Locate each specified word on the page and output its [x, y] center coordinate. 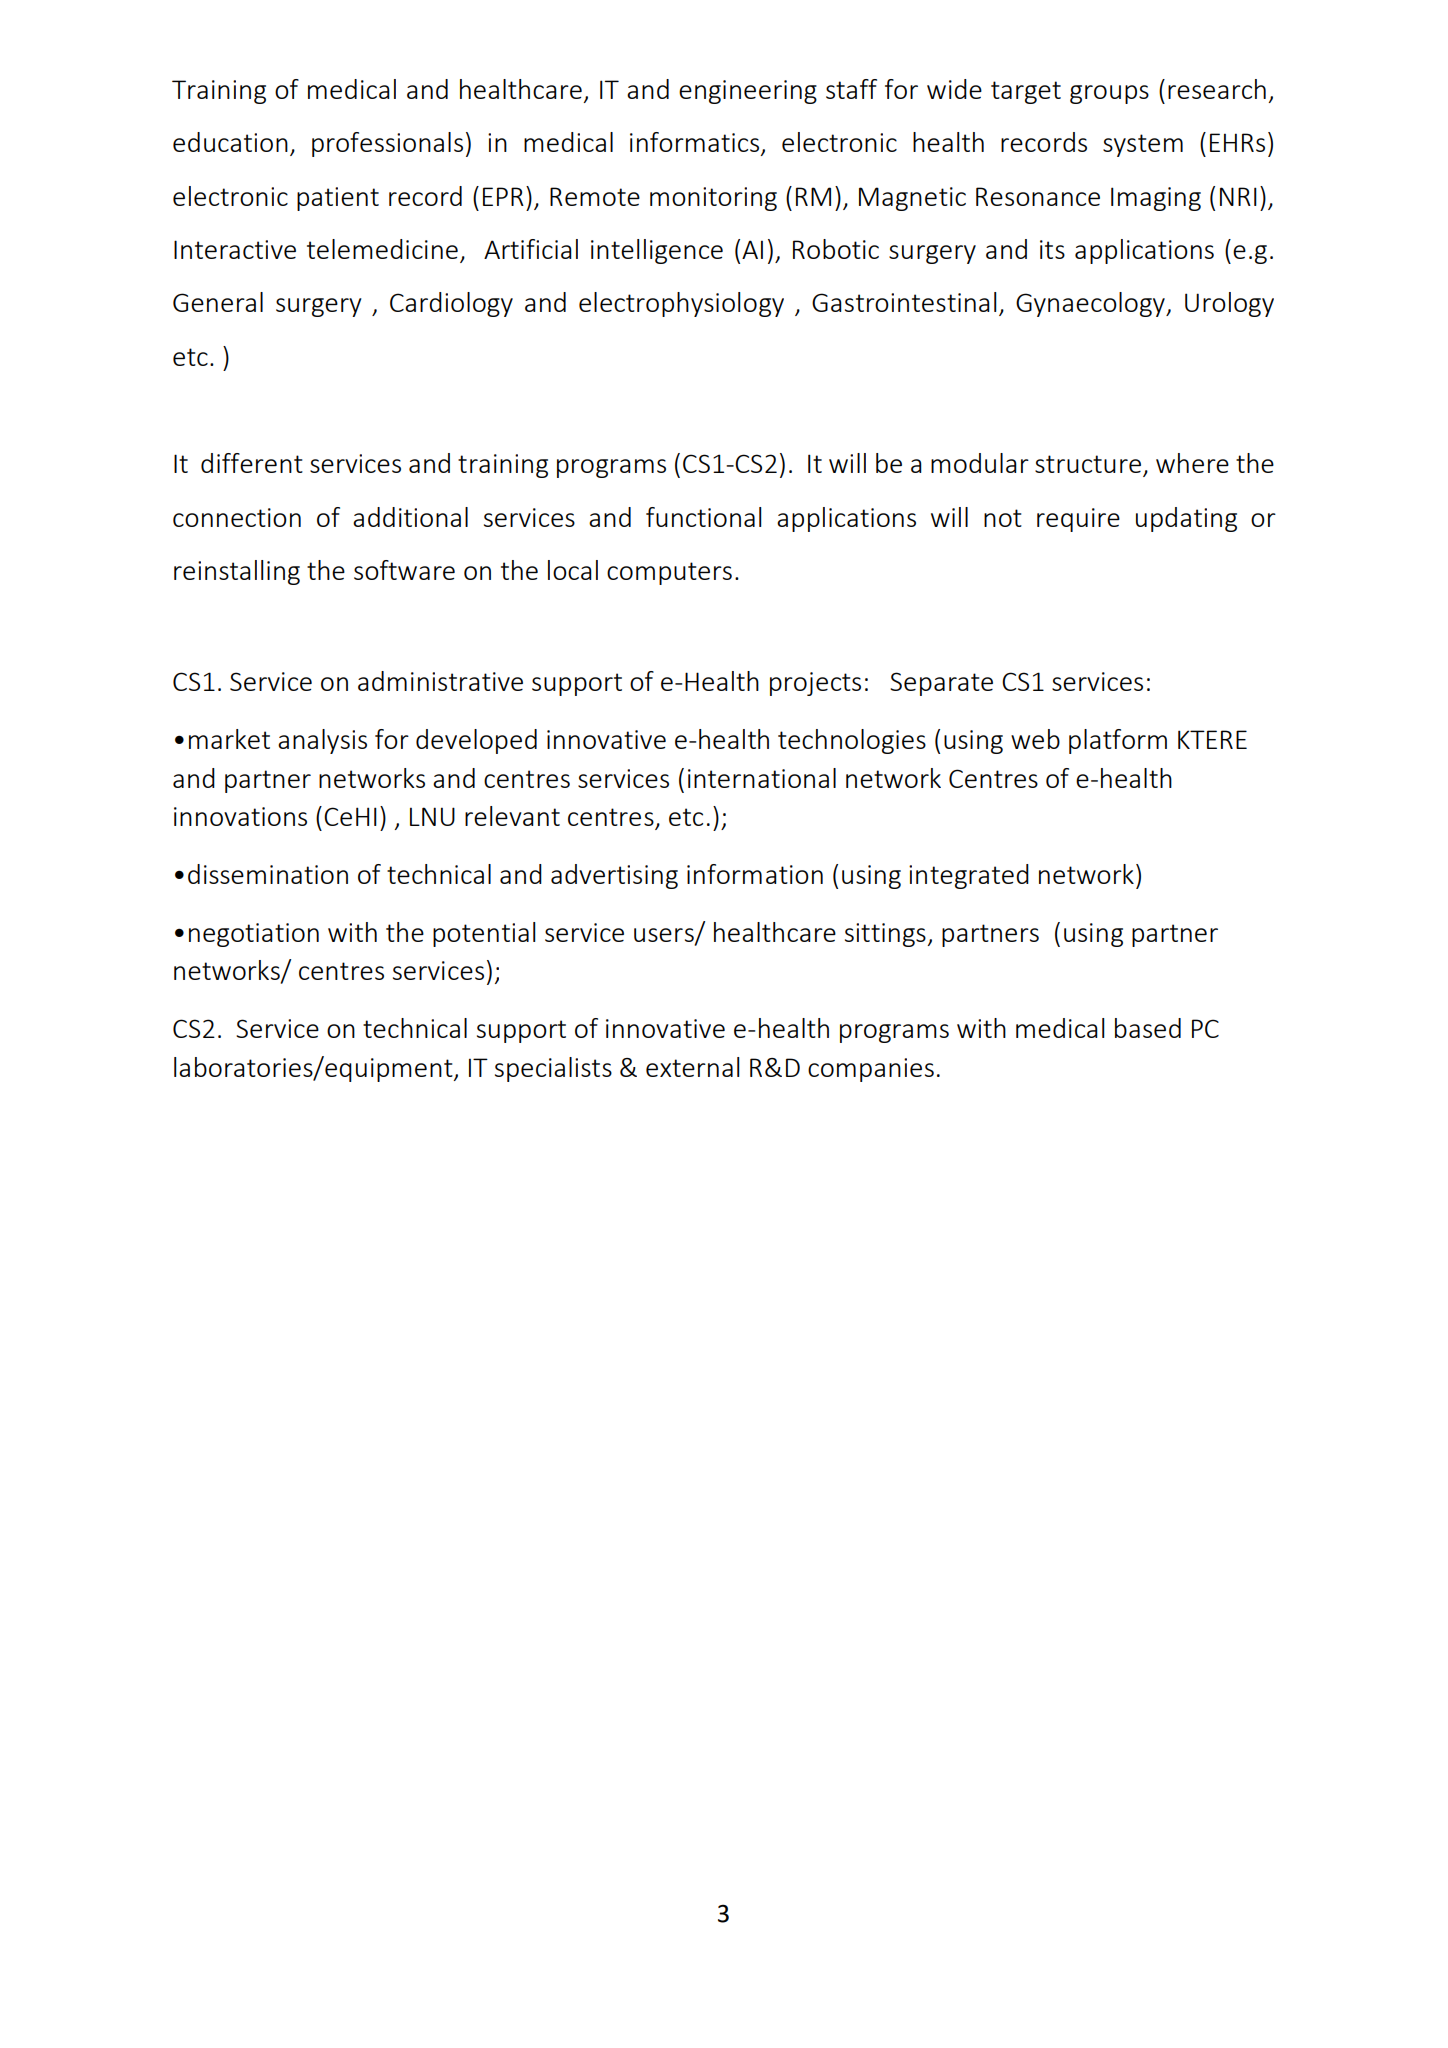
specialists [553, 1069]
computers [669, 573]
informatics [696, 143]
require [1078, 520]
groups [1109, 94]
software [404, 570]
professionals [387, 144]
